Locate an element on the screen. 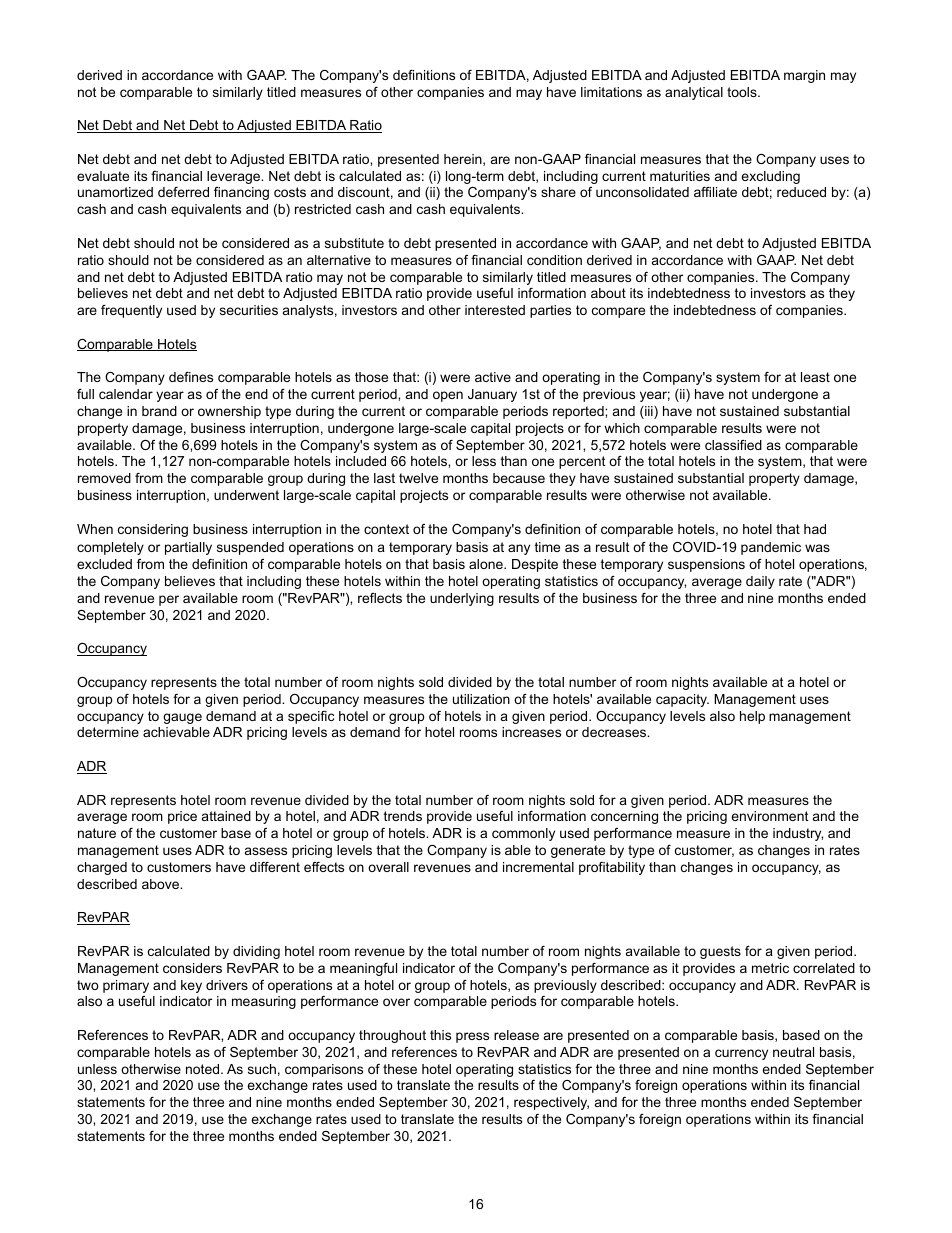 The image size is (952, 1233). limitations is located at coordinates (611, 92).
